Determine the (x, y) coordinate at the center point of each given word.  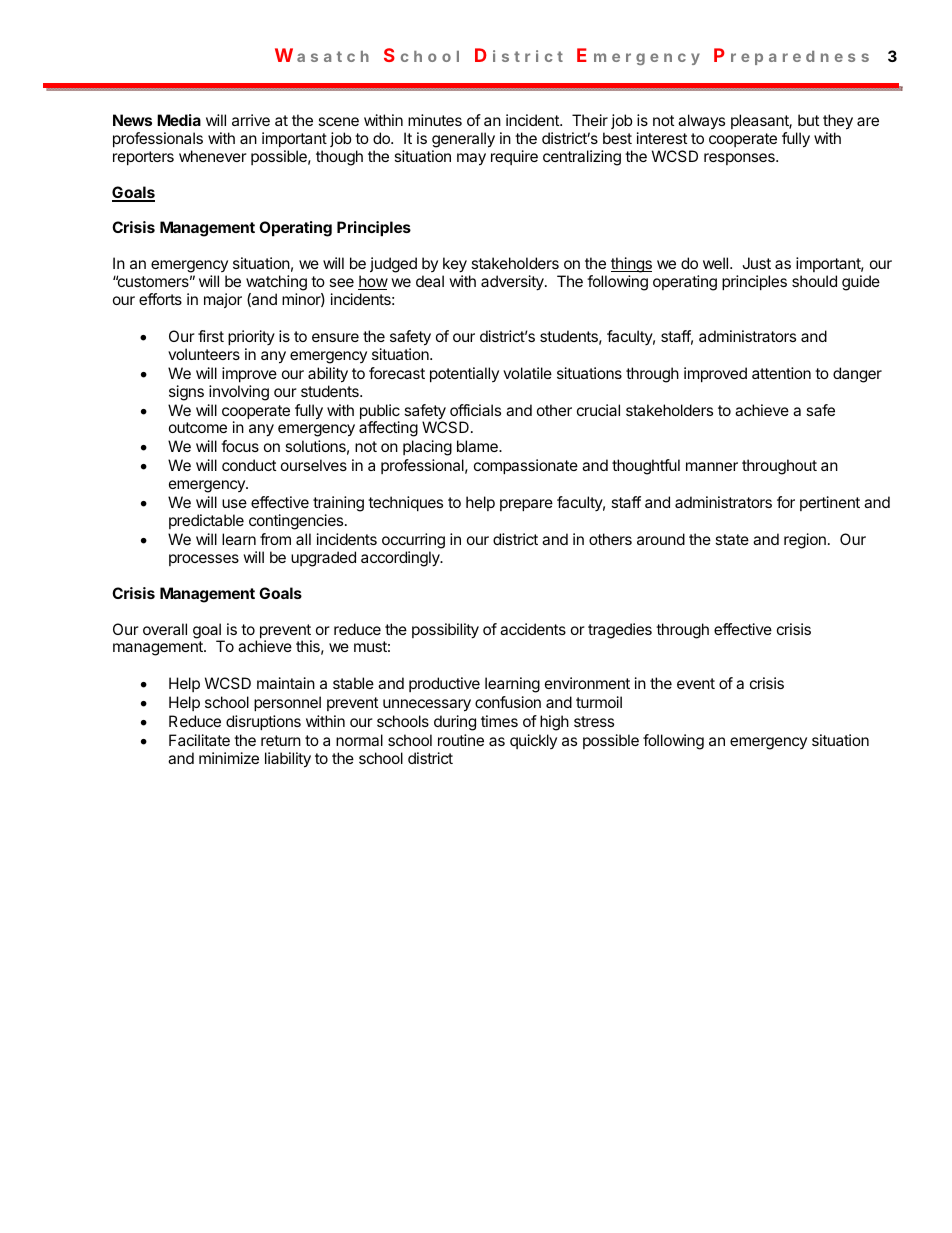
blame (478, 446)
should (814, 281)
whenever (213, 156)
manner (712, 466)
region (805, 541)
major (223, 300)
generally (463, 140)
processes (204, 560)
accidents (533, 629)
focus (240, 446)
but (808, 120)
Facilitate (199, 740)
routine (461, 740)
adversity (513, 283)
